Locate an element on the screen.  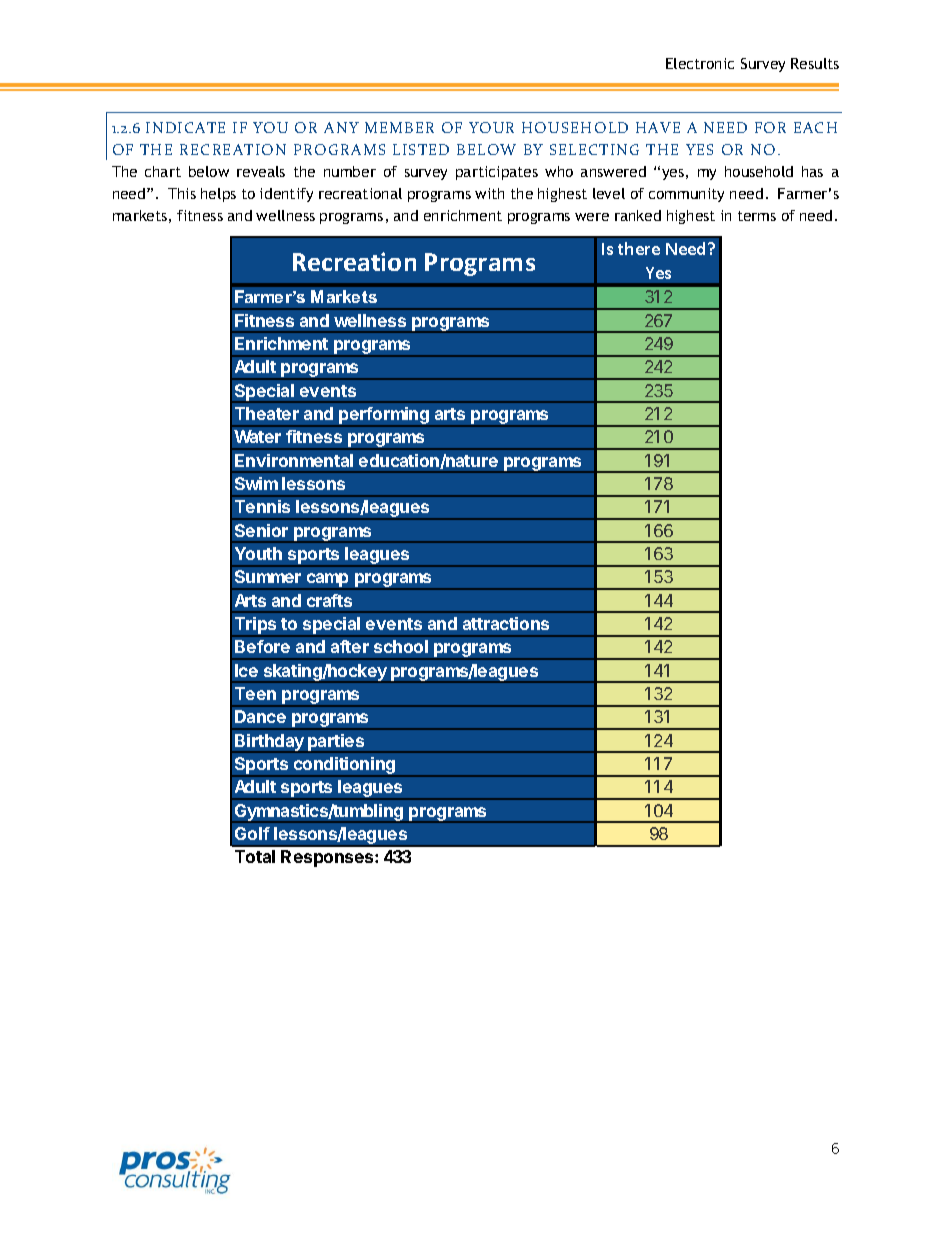
INDICATE is located at coordinates (185, 127).
